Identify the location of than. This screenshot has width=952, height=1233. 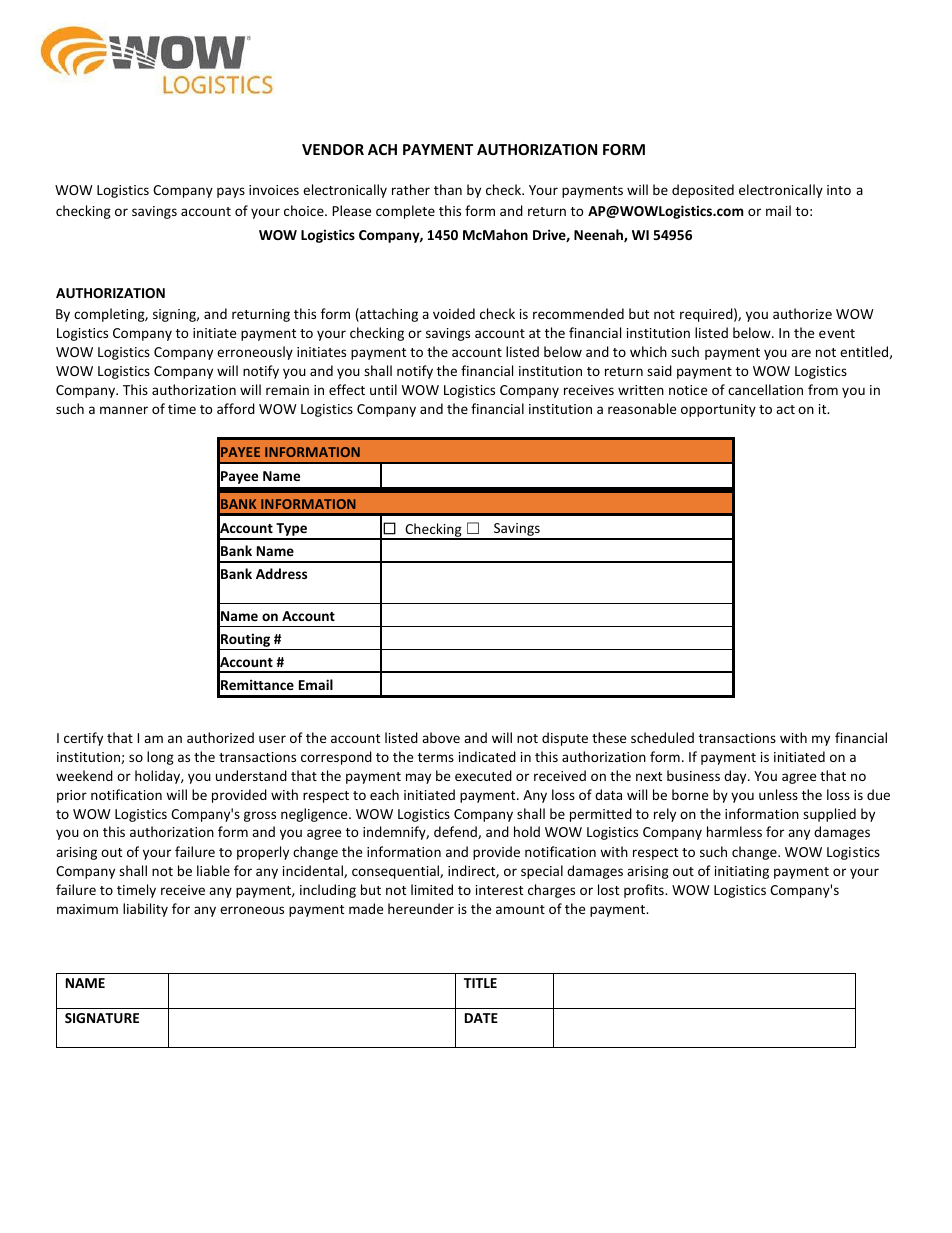
(448, 189).
